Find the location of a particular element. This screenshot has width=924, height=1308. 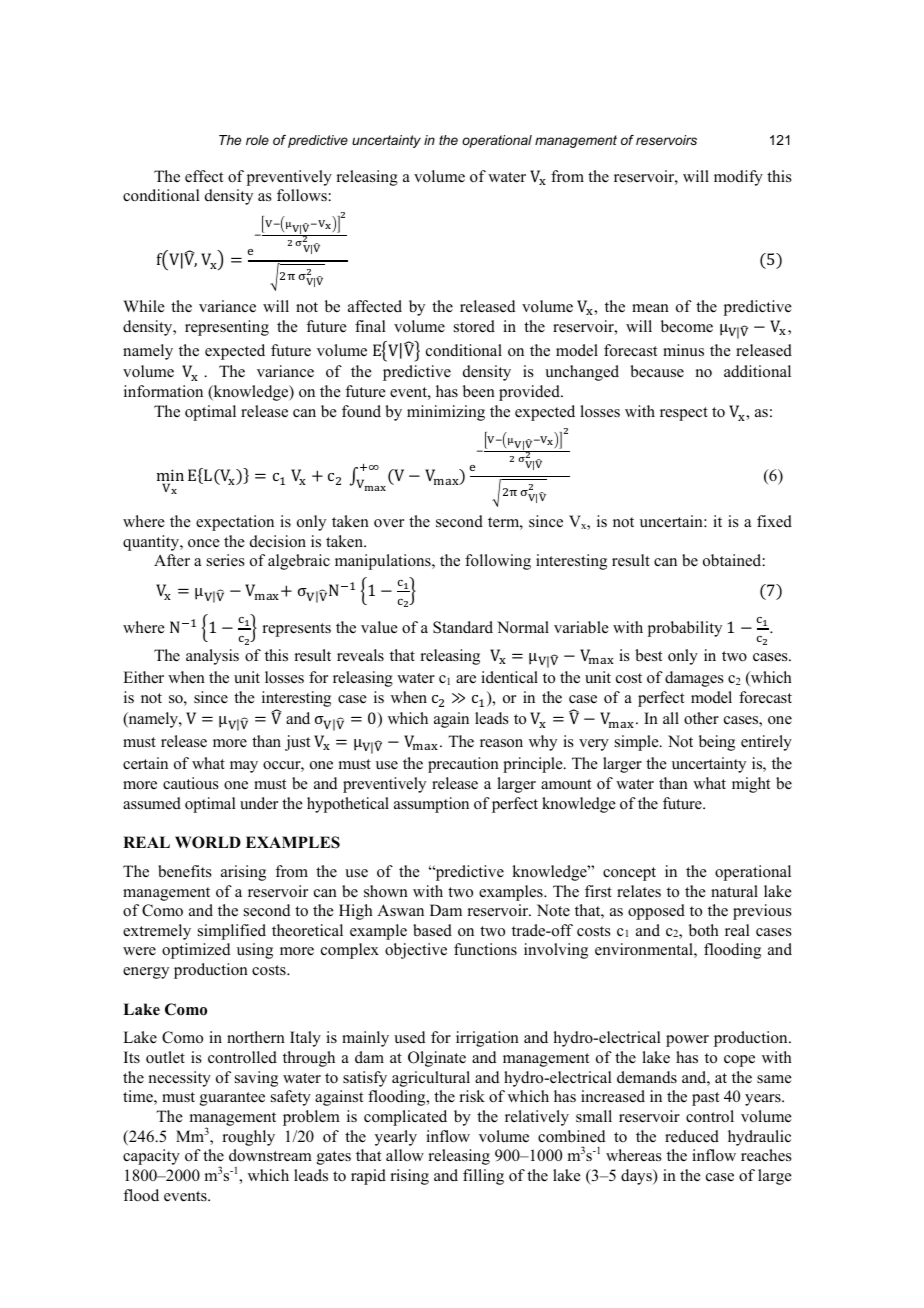

roughly is located at coordinates (248, 1138).
